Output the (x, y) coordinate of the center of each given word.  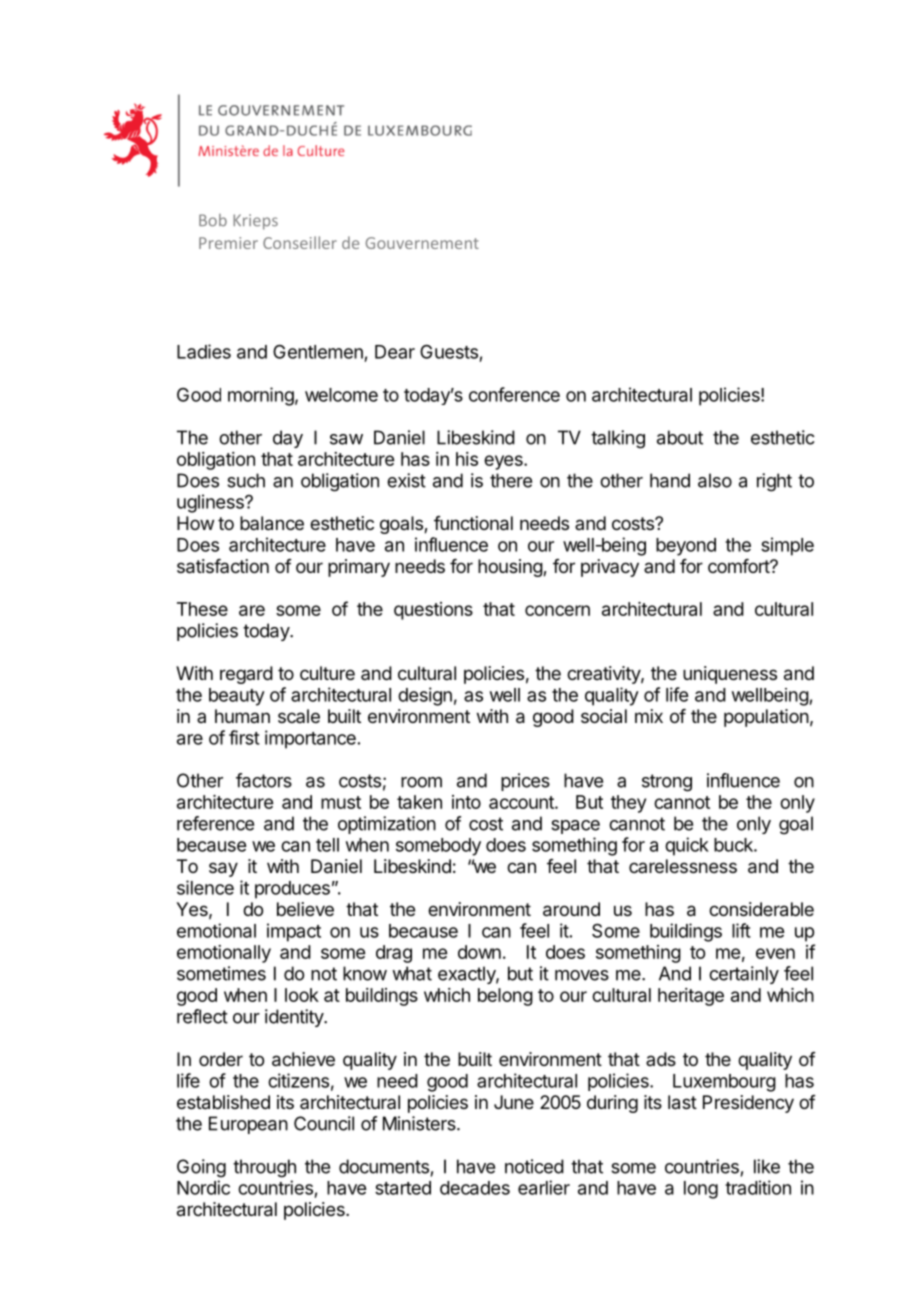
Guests (449, 351)
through (264, 1168)
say (223, 869)
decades (475, 1188)
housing (511, 568)
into (466, 802)
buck (734, 845)
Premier (228, 243)
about (680, 437)
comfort (739, 566)
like (767, 1166)
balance (272, 523)
